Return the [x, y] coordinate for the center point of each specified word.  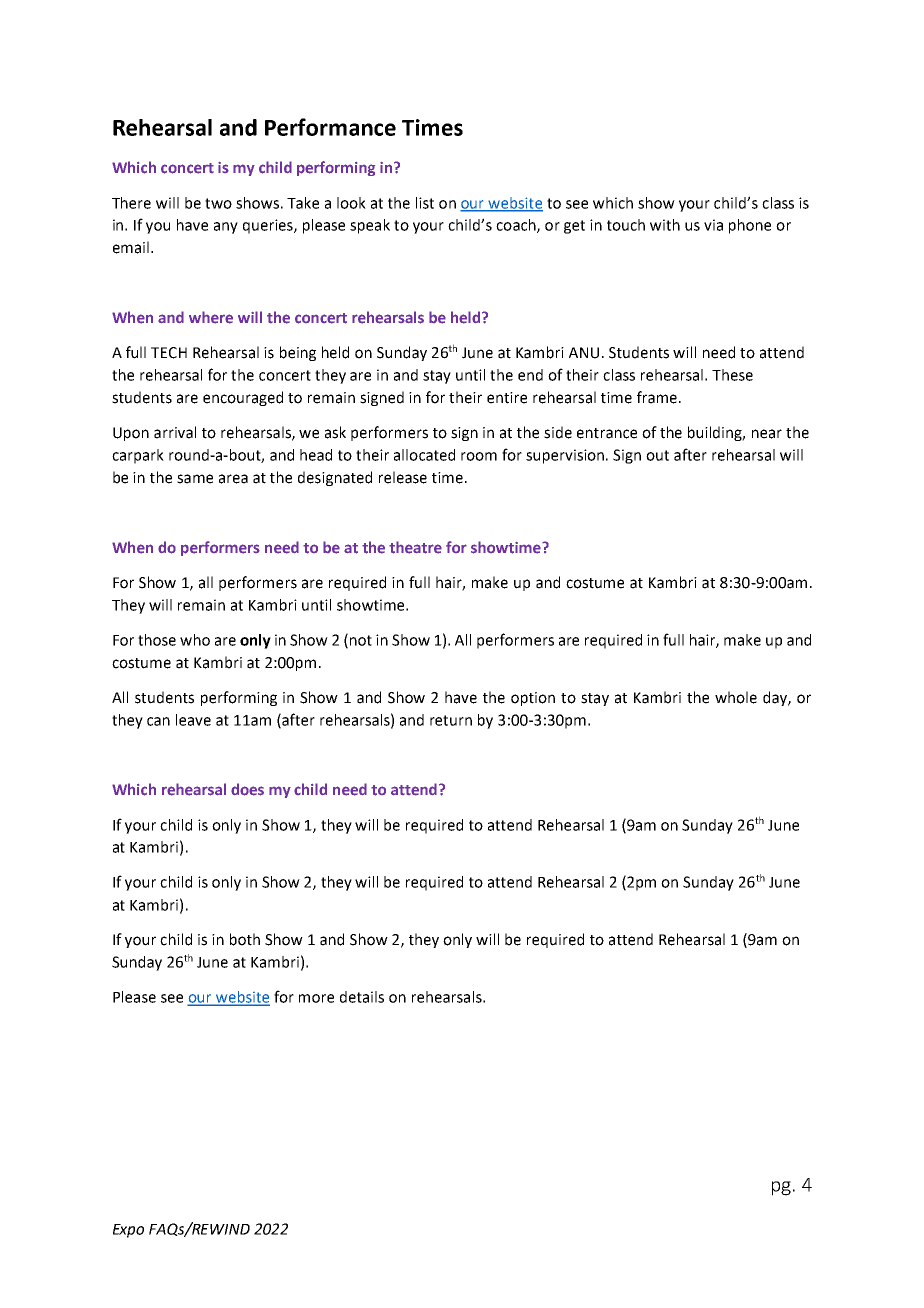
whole [736, 697]
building [716, 433]
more [316, 998]
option [533, 699]
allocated [424, 455]
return [451, 720]
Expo [128, 1231]
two [218, 203]
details [362, 997]
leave [193, 720]
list [425, 203]
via [713, 225]
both [245, 939]
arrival [175, 432]
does [247, 789]
